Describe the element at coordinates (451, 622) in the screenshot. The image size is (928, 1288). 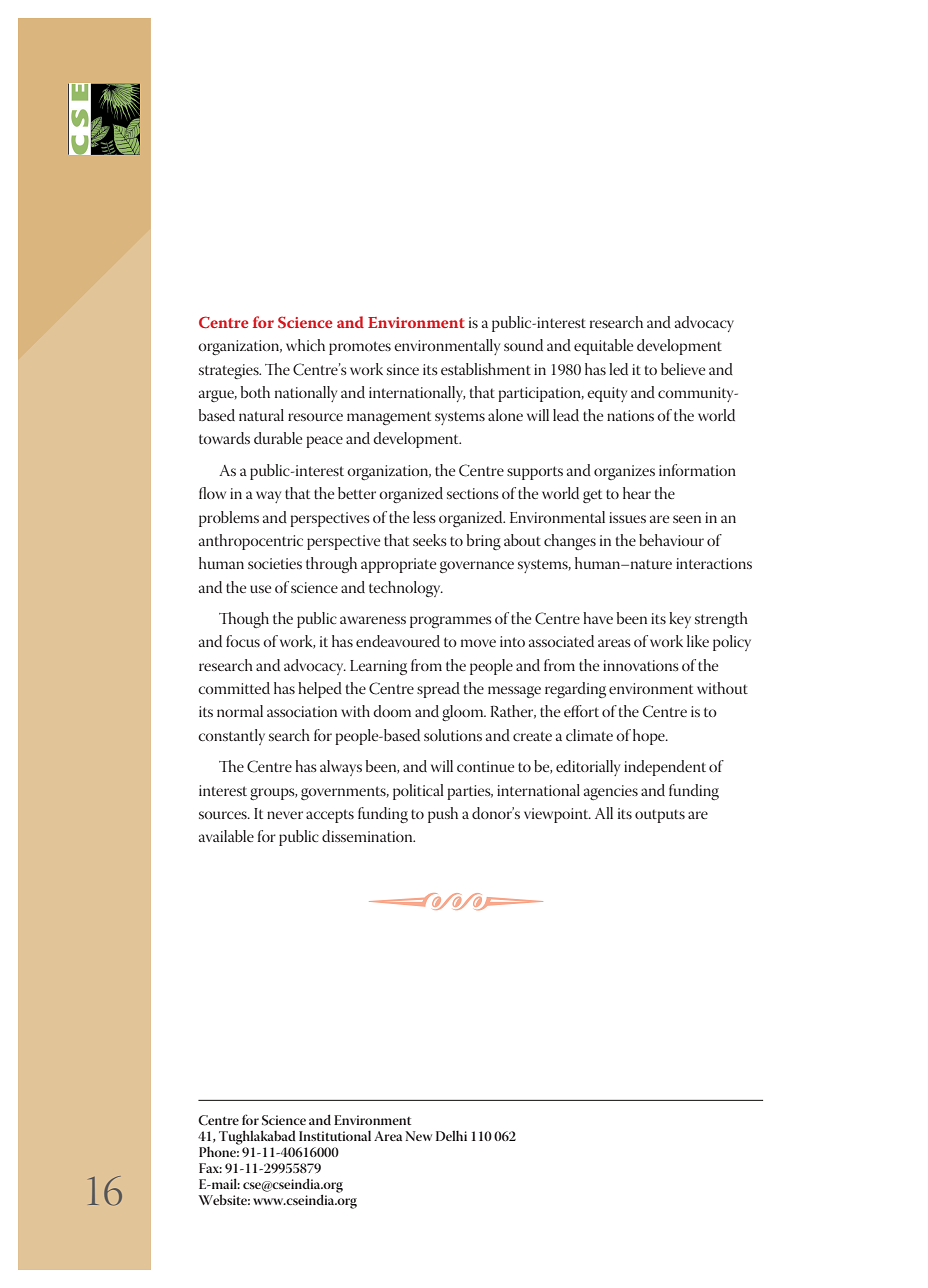
I see `programmes` at that location.
